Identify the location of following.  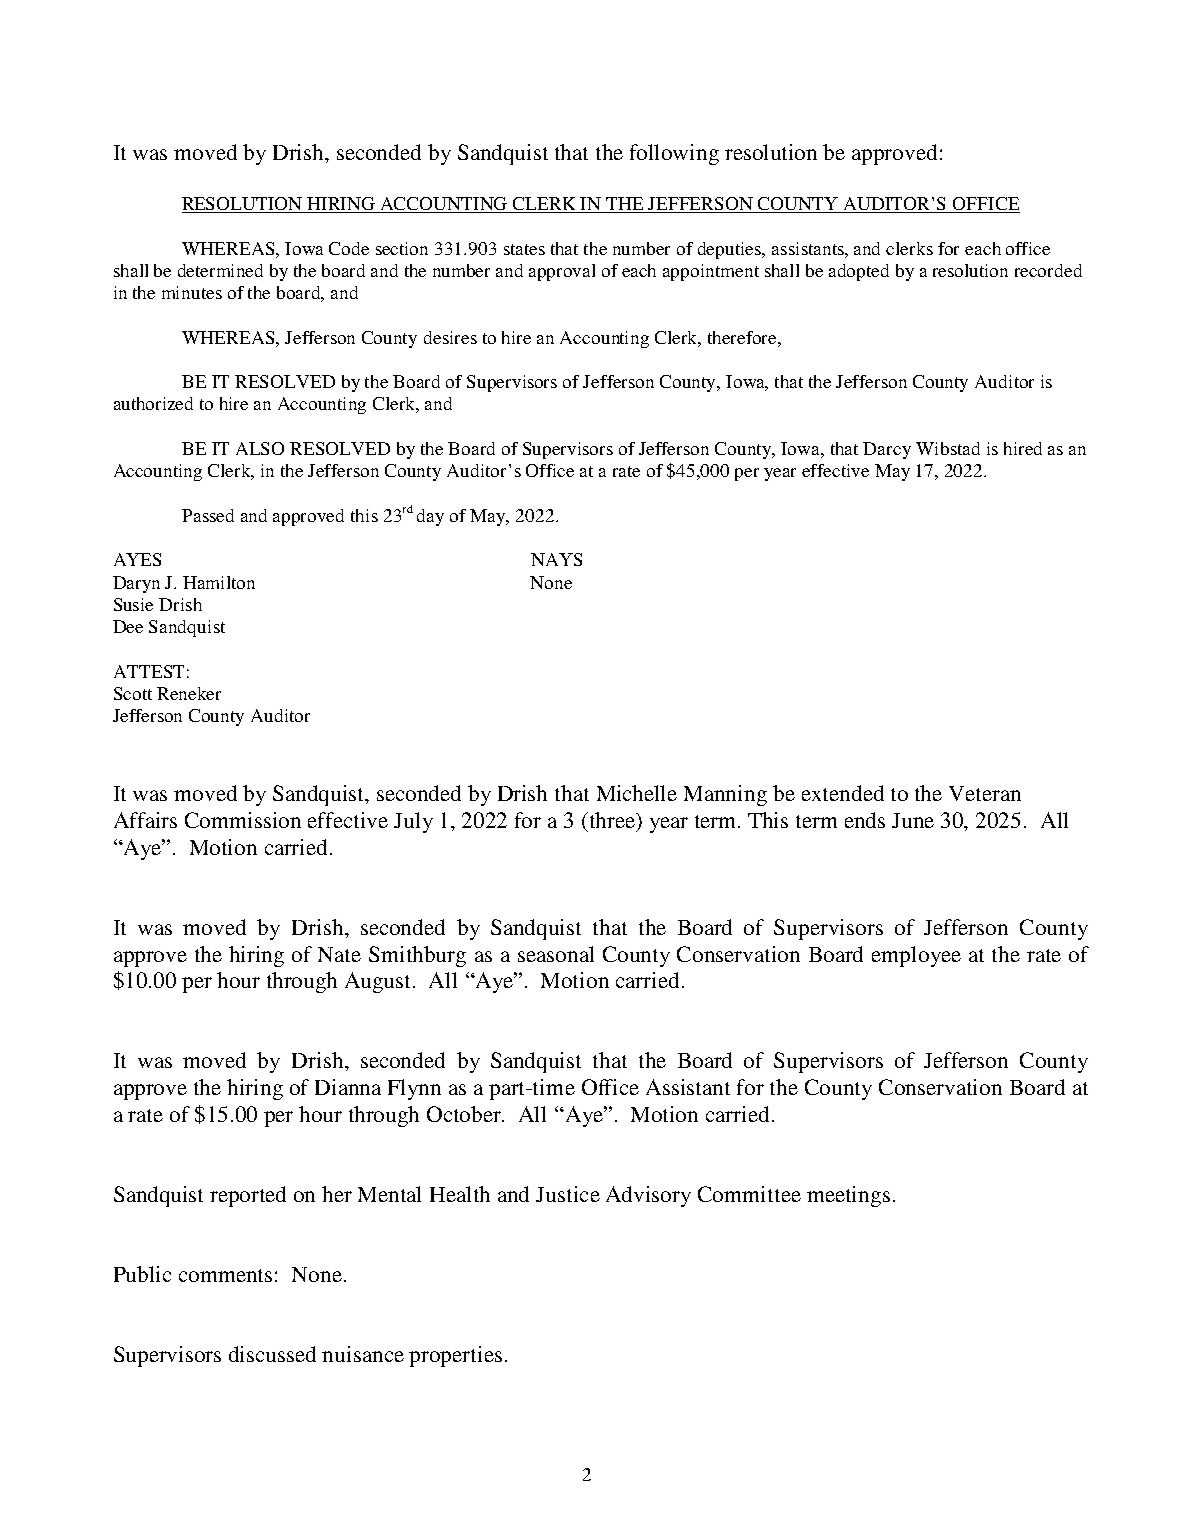
(674, 154).
